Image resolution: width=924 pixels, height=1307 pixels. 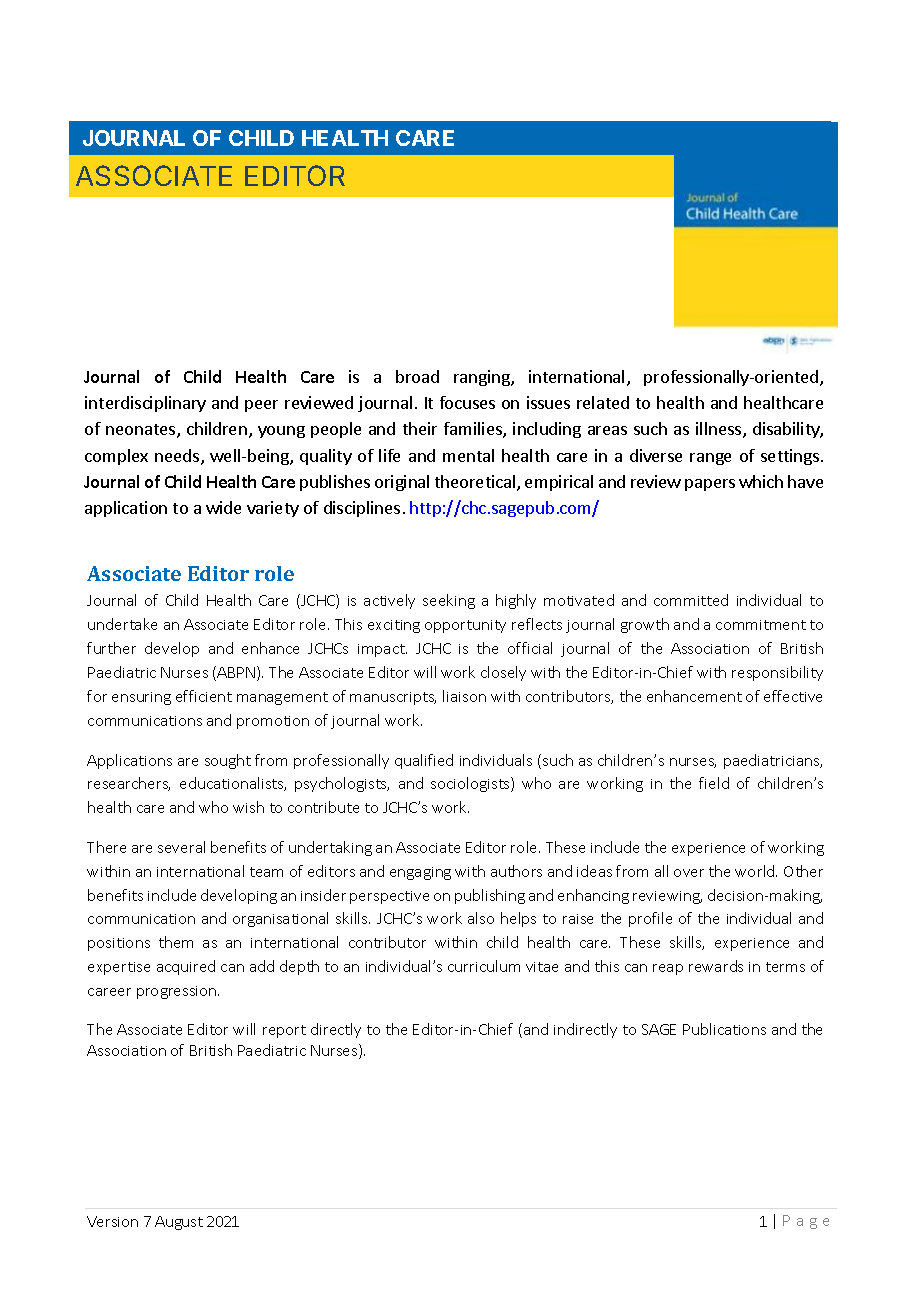 What do you see at coordinates (145, 404) in the screenshot?
I see `interdisciplinary` at bounding box center [145, 404].
